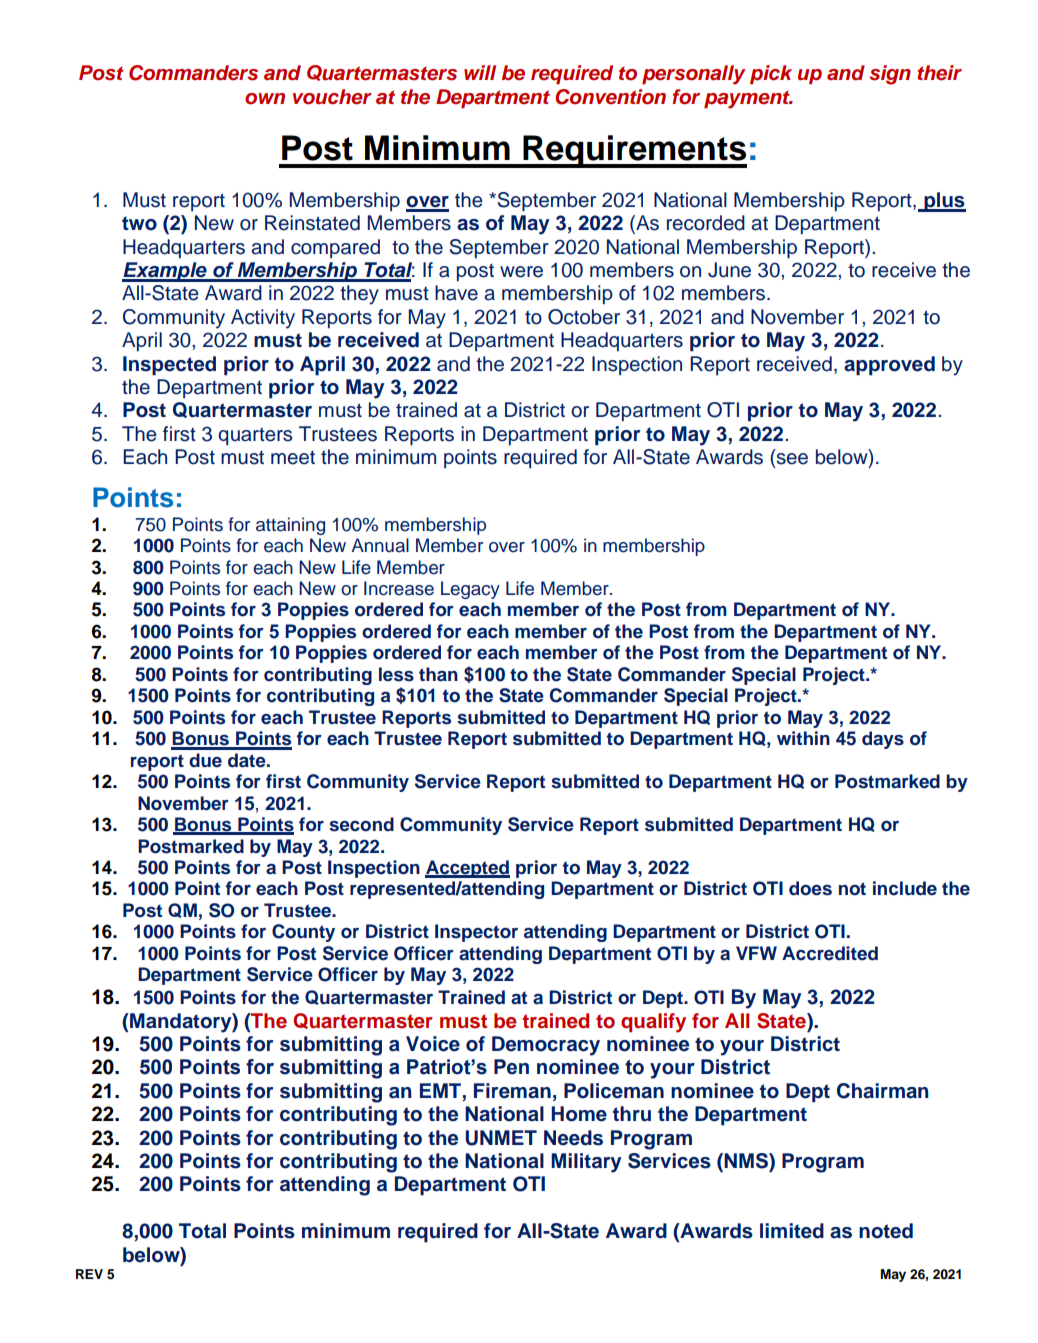 The height and width of the screenshot is (1343, 1038). I want to click on REV, so click(89, 1274).
